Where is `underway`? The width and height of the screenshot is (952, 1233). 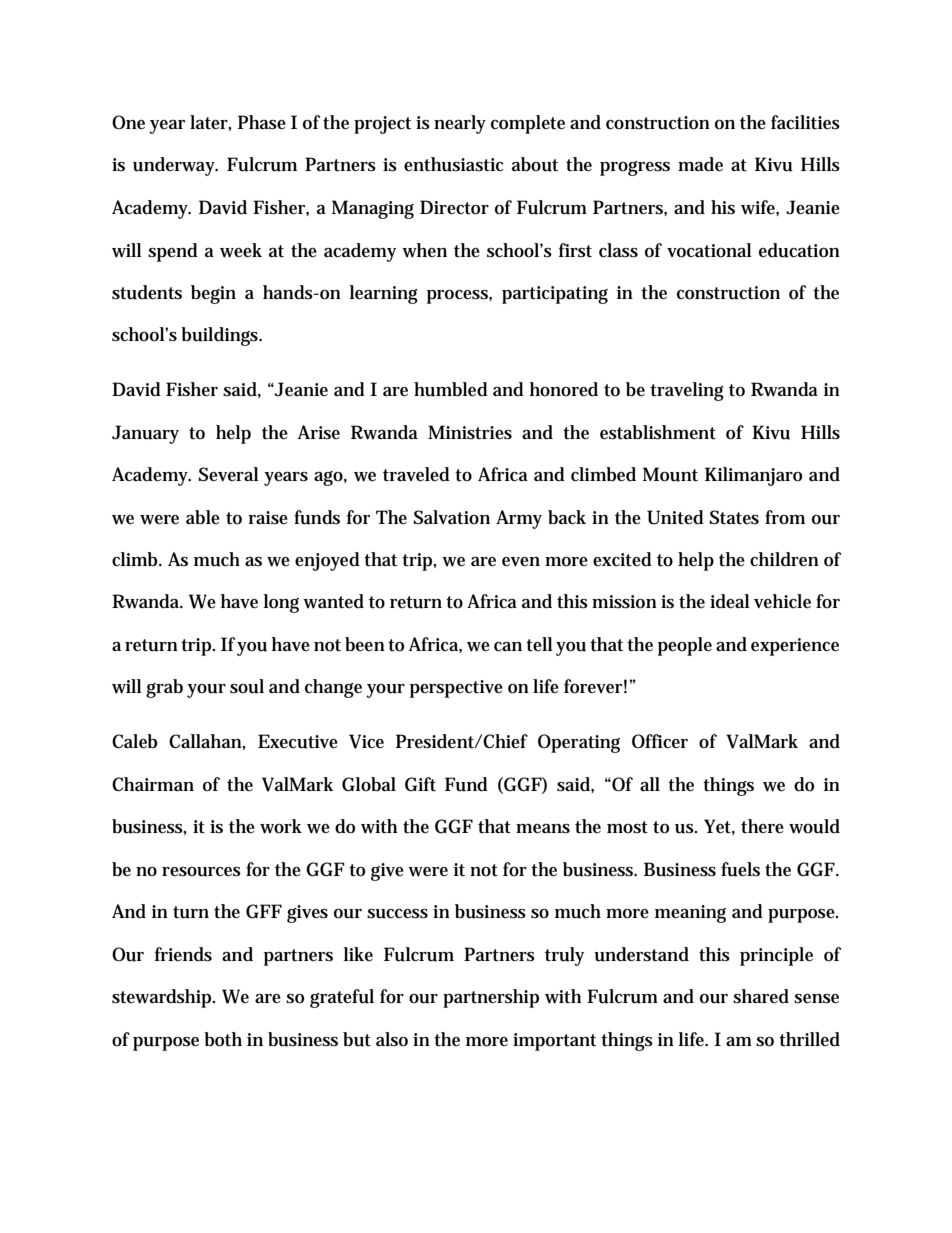 underway is located at coordinates (175, 166).
